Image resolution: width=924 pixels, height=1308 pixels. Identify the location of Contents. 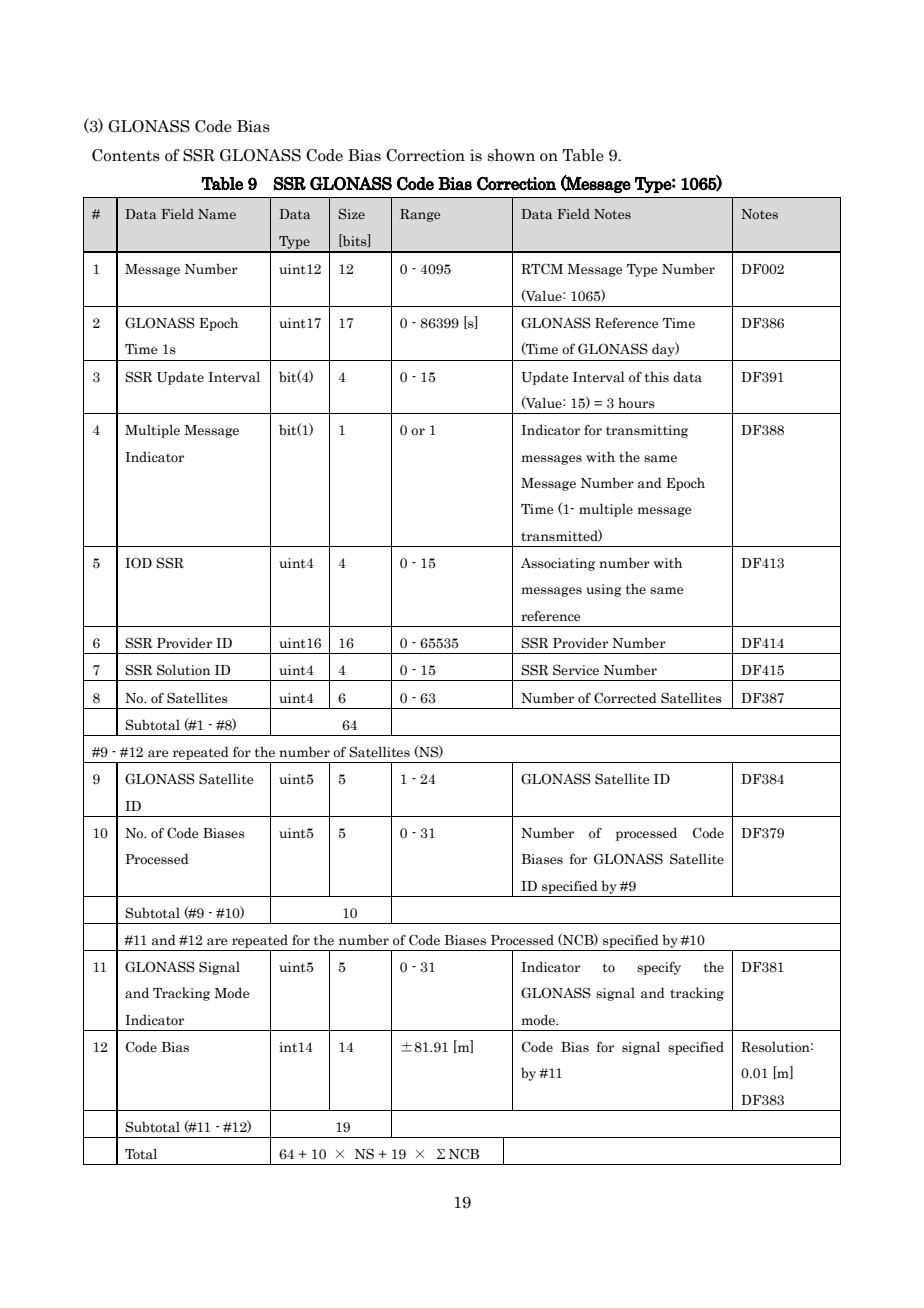
(126, 155).
